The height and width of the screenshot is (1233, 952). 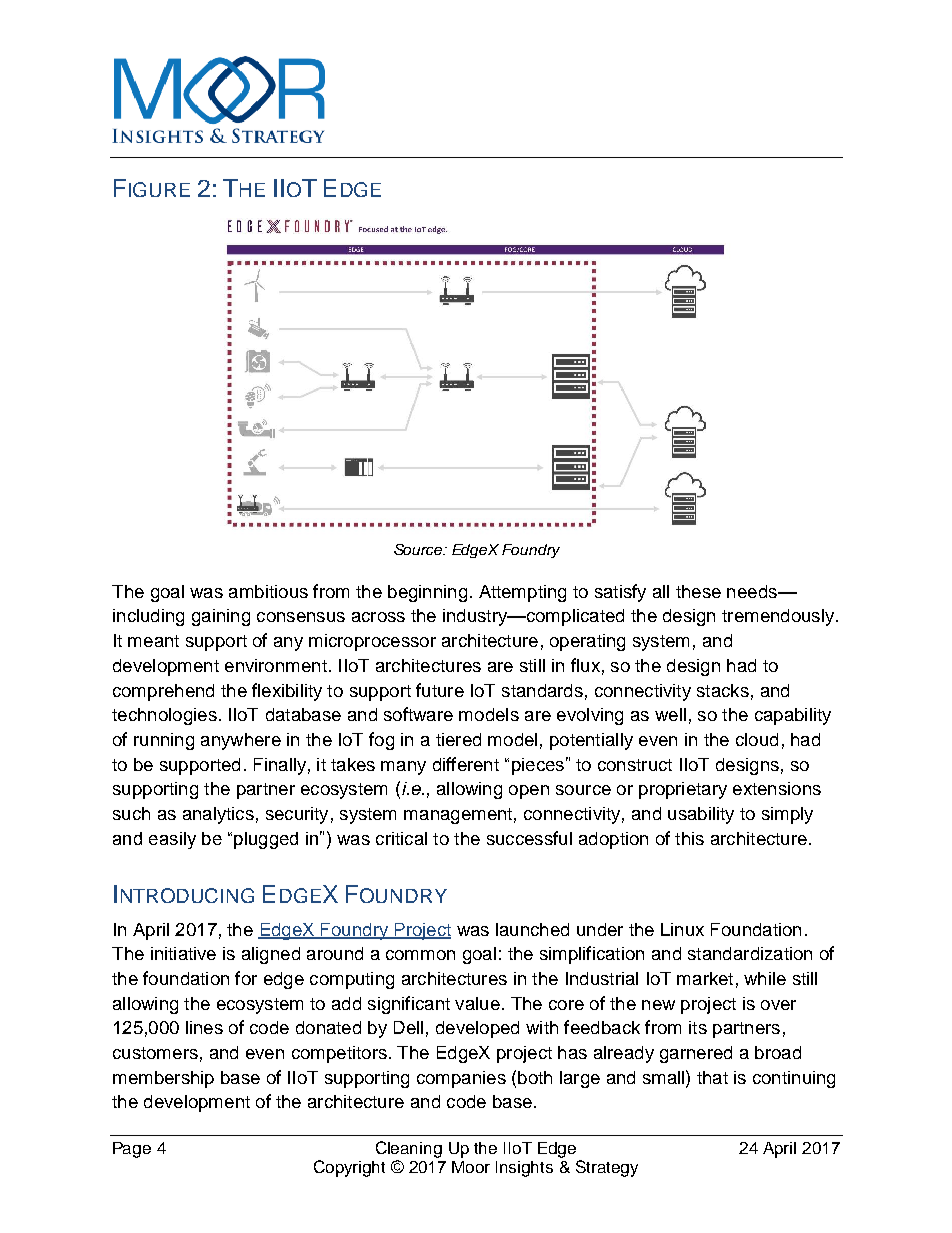 What do you see at coordinates (689, 838) in the screenshot?
I see `this` at bounding box center [689, 838].
